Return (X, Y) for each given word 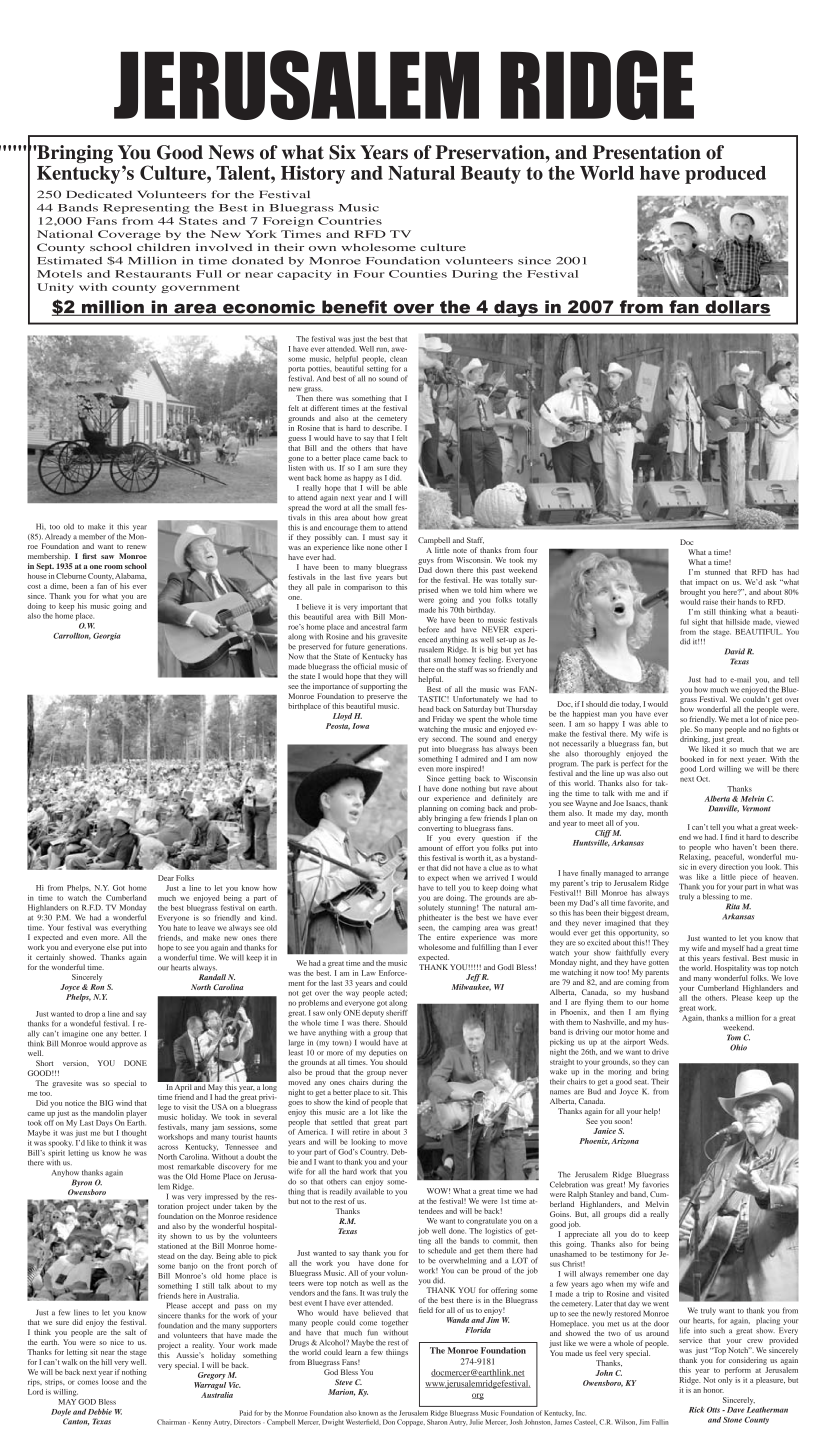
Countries (350, 221)
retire (361, 1132)
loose (110, 1382)
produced (725, 175)
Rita (733, 906)
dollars (737, 308)
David (735, 651)
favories (656, 1184)
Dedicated (99, 194)
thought (134, 1134)
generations (386, 648)
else (113, 947)
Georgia (107, 636)
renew (137, 547)
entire (446, 937)
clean (398, 359)
